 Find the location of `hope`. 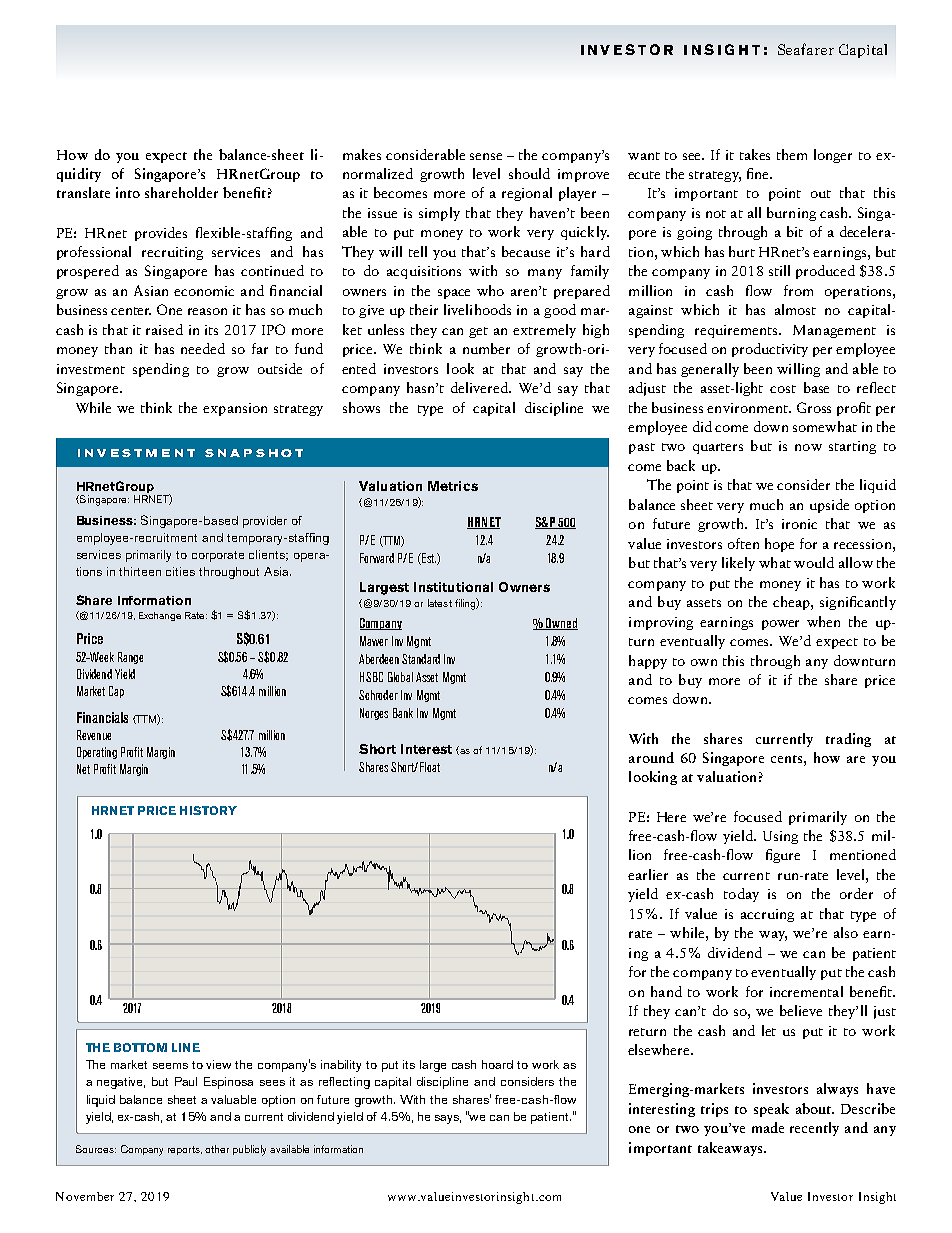

hope is located at coordinates (779, 545).
